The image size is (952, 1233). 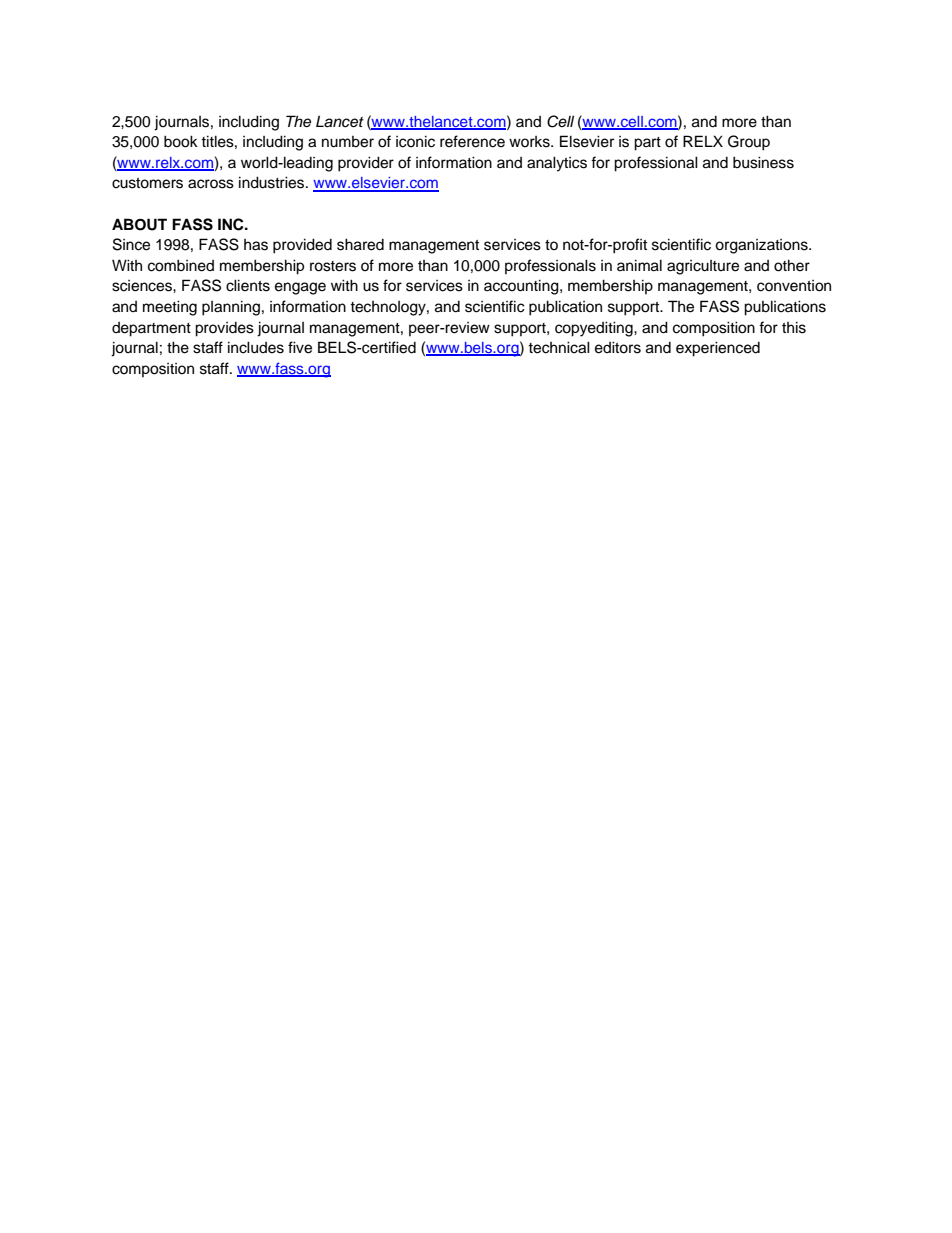 What do you see at coordinates (559, 347) in the document?
I see `technical` at bounding box center [559, 347].
